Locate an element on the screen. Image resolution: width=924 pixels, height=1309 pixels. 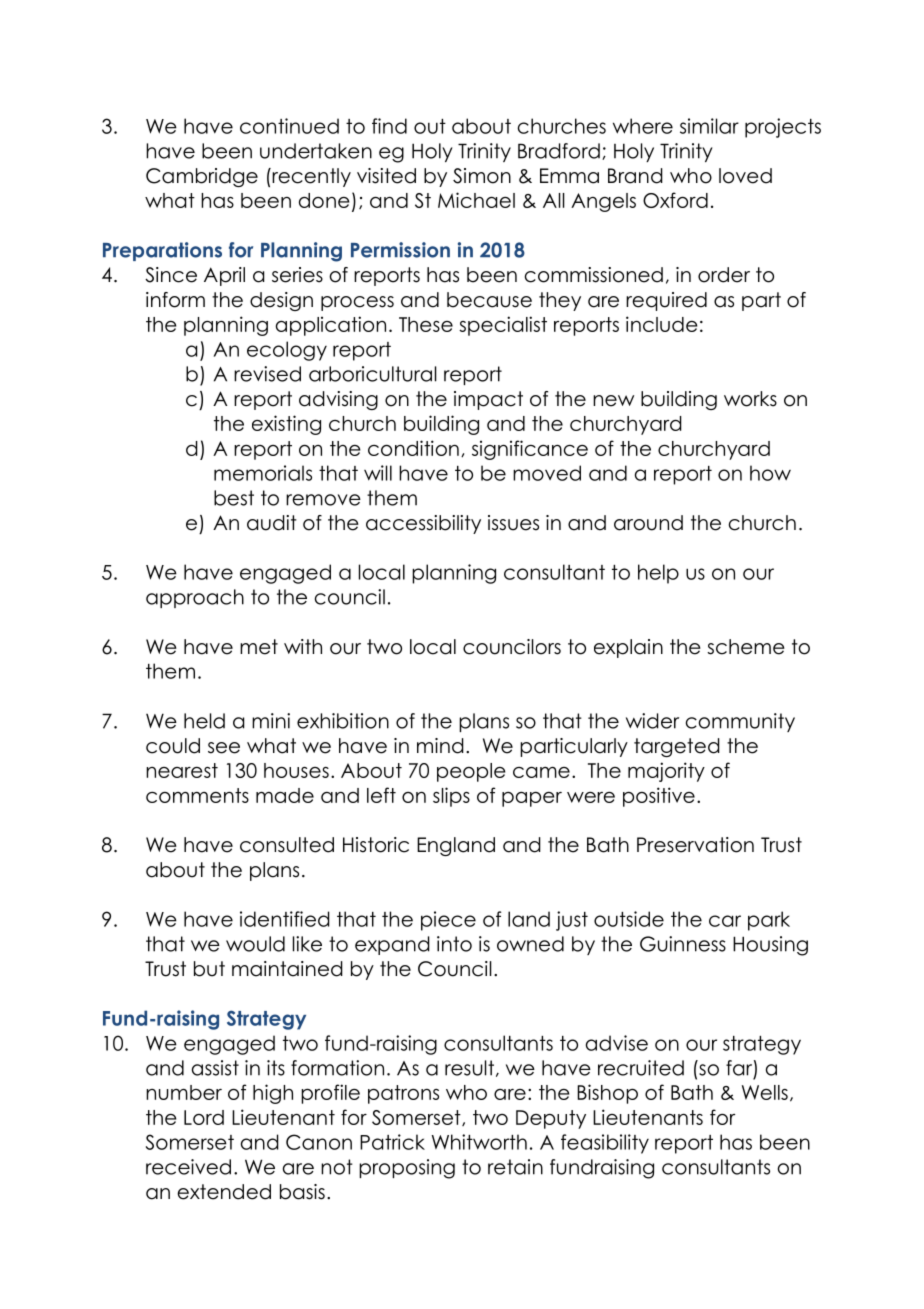
slips is located at coordinates (451, 797).
